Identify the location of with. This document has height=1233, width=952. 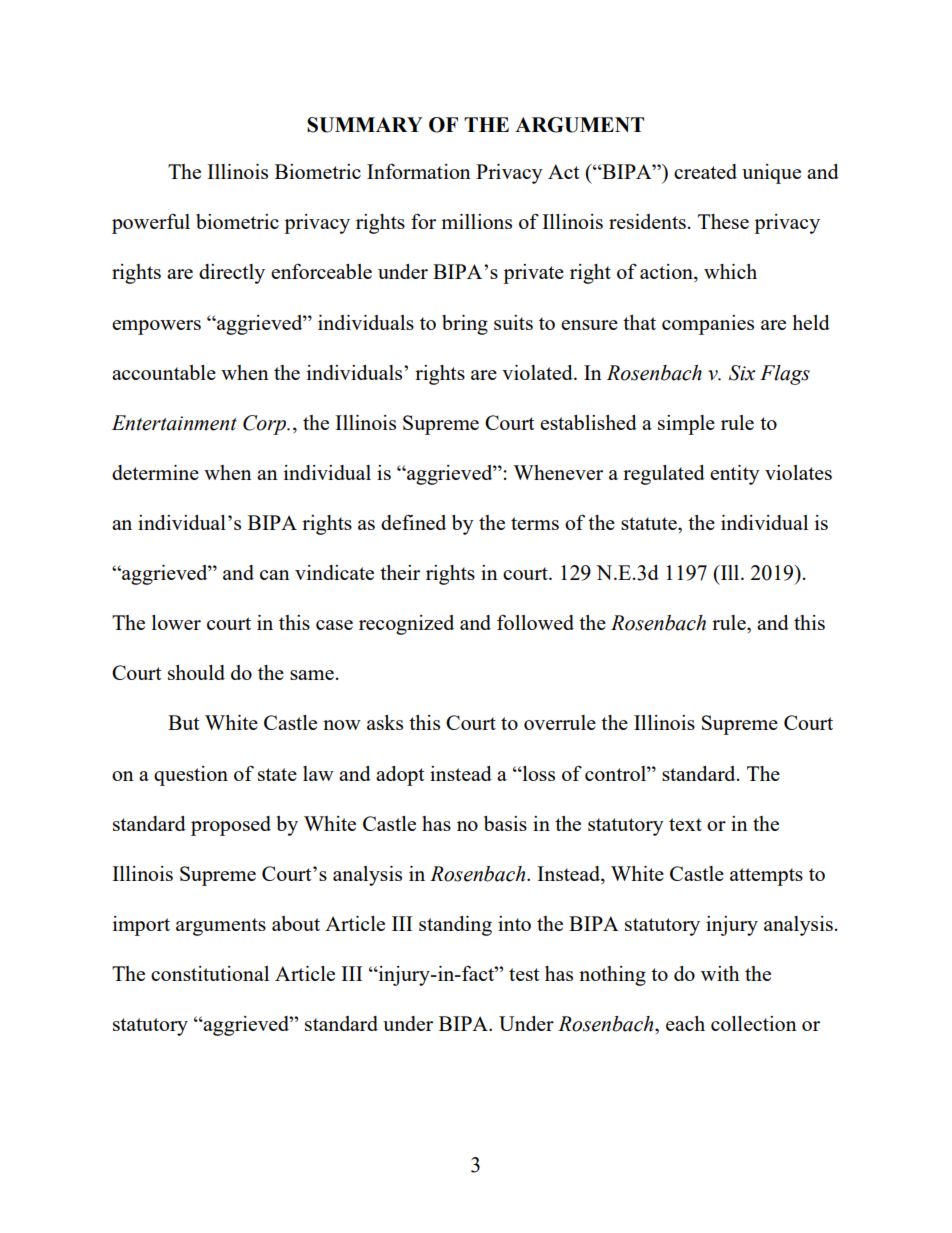
(720, 973).
